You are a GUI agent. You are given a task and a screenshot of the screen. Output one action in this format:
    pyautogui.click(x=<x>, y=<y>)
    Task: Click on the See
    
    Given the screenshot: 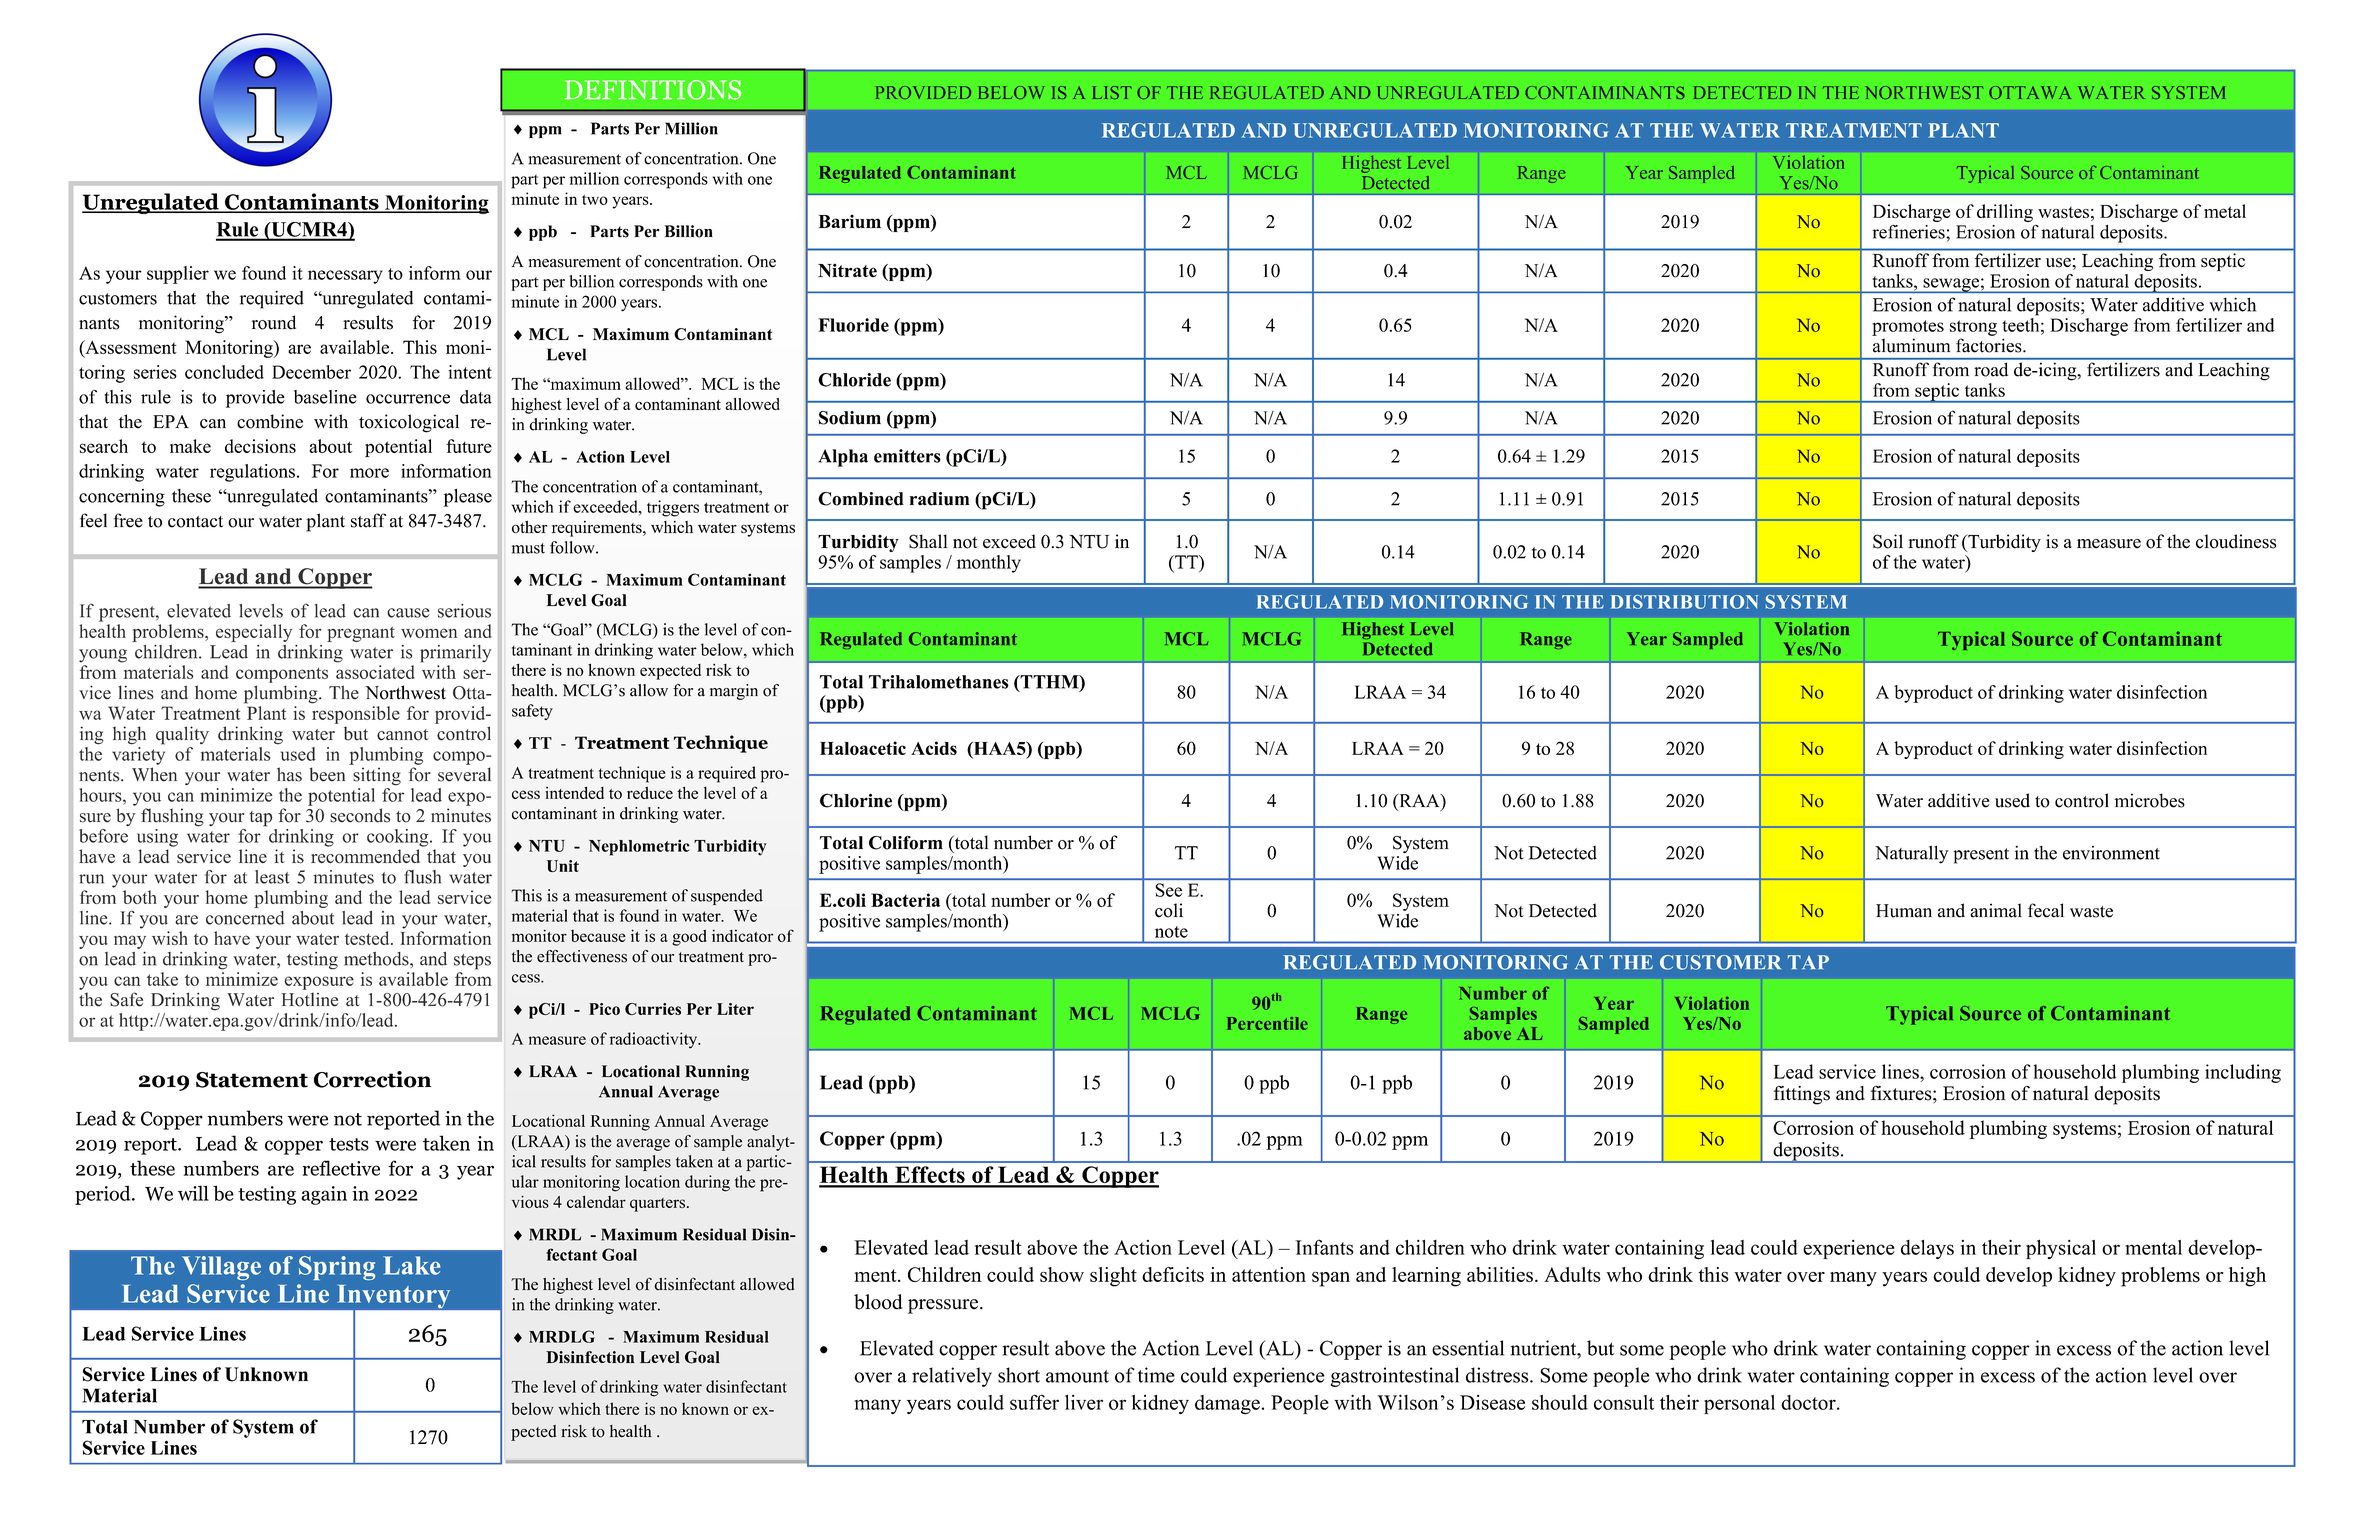 What is the action you would take?
    pyautogui.click(x=1169, y=890)
